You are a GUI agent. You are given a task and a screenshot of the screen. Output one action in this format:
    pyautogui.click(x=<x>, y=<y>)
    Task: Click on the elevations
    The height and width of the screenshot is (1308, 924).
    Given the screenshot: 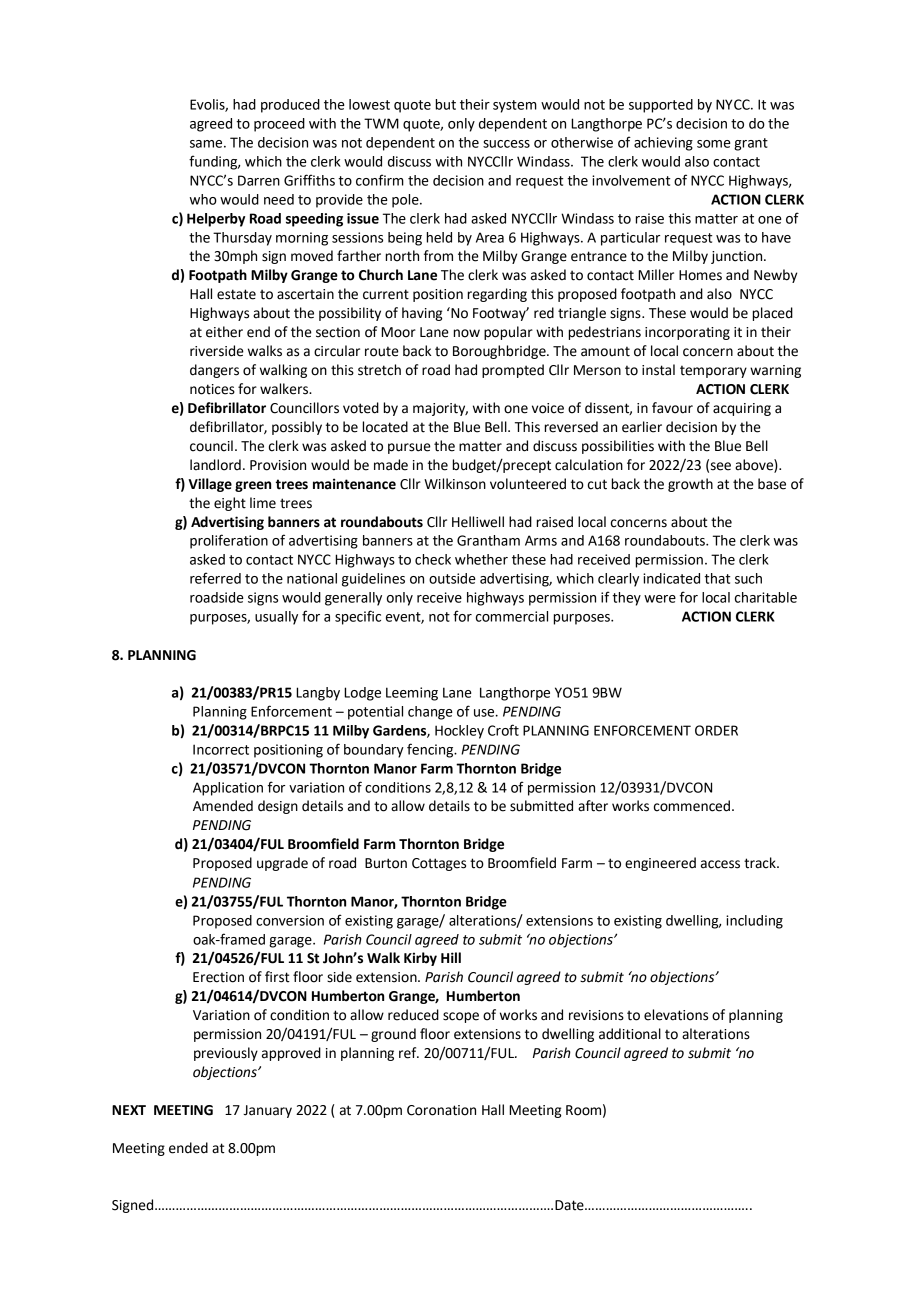 What is the action you would take?
    pyautogui.click(x=676, y=1015)
